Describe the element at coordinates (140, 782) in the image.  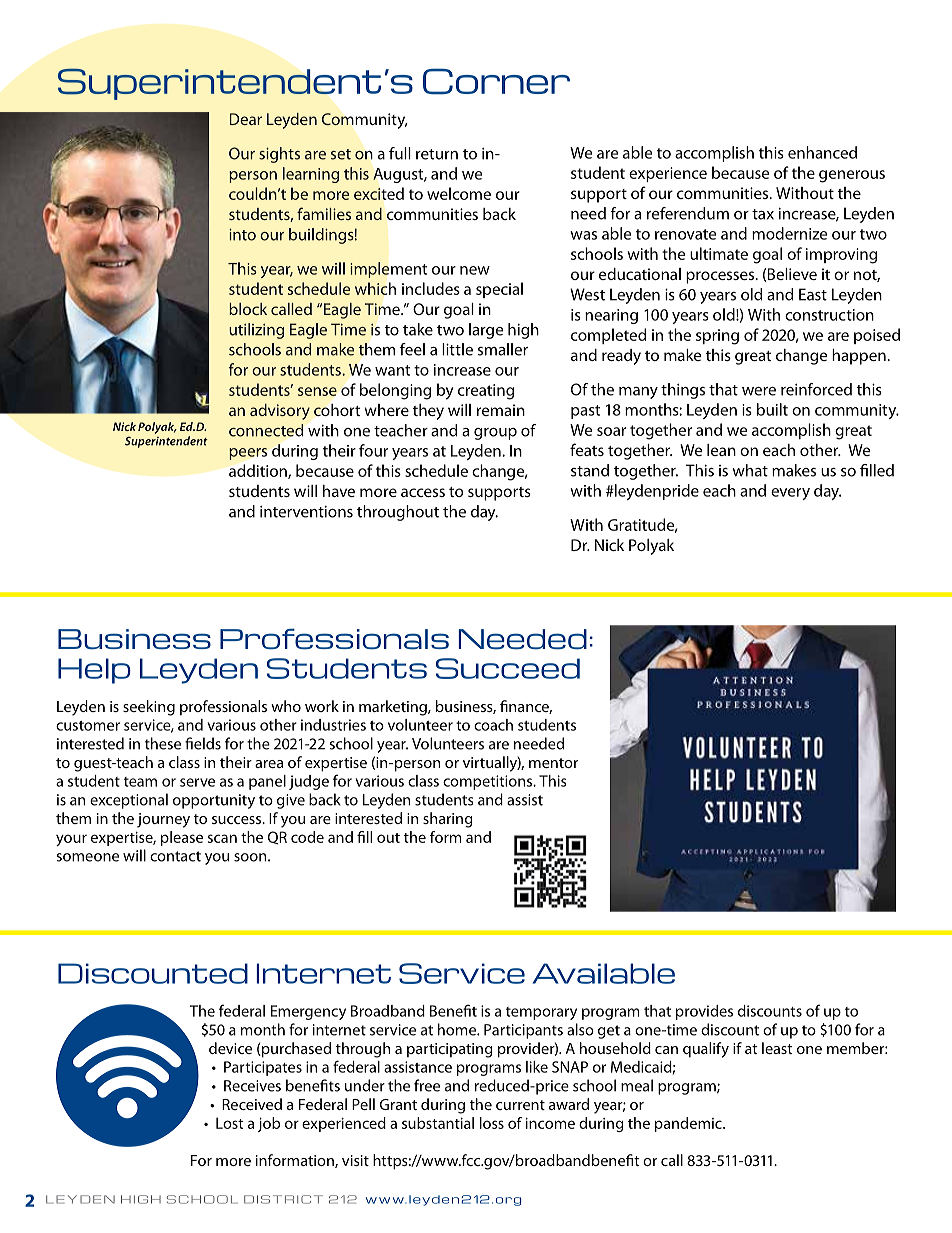
I see `team` at that location.
